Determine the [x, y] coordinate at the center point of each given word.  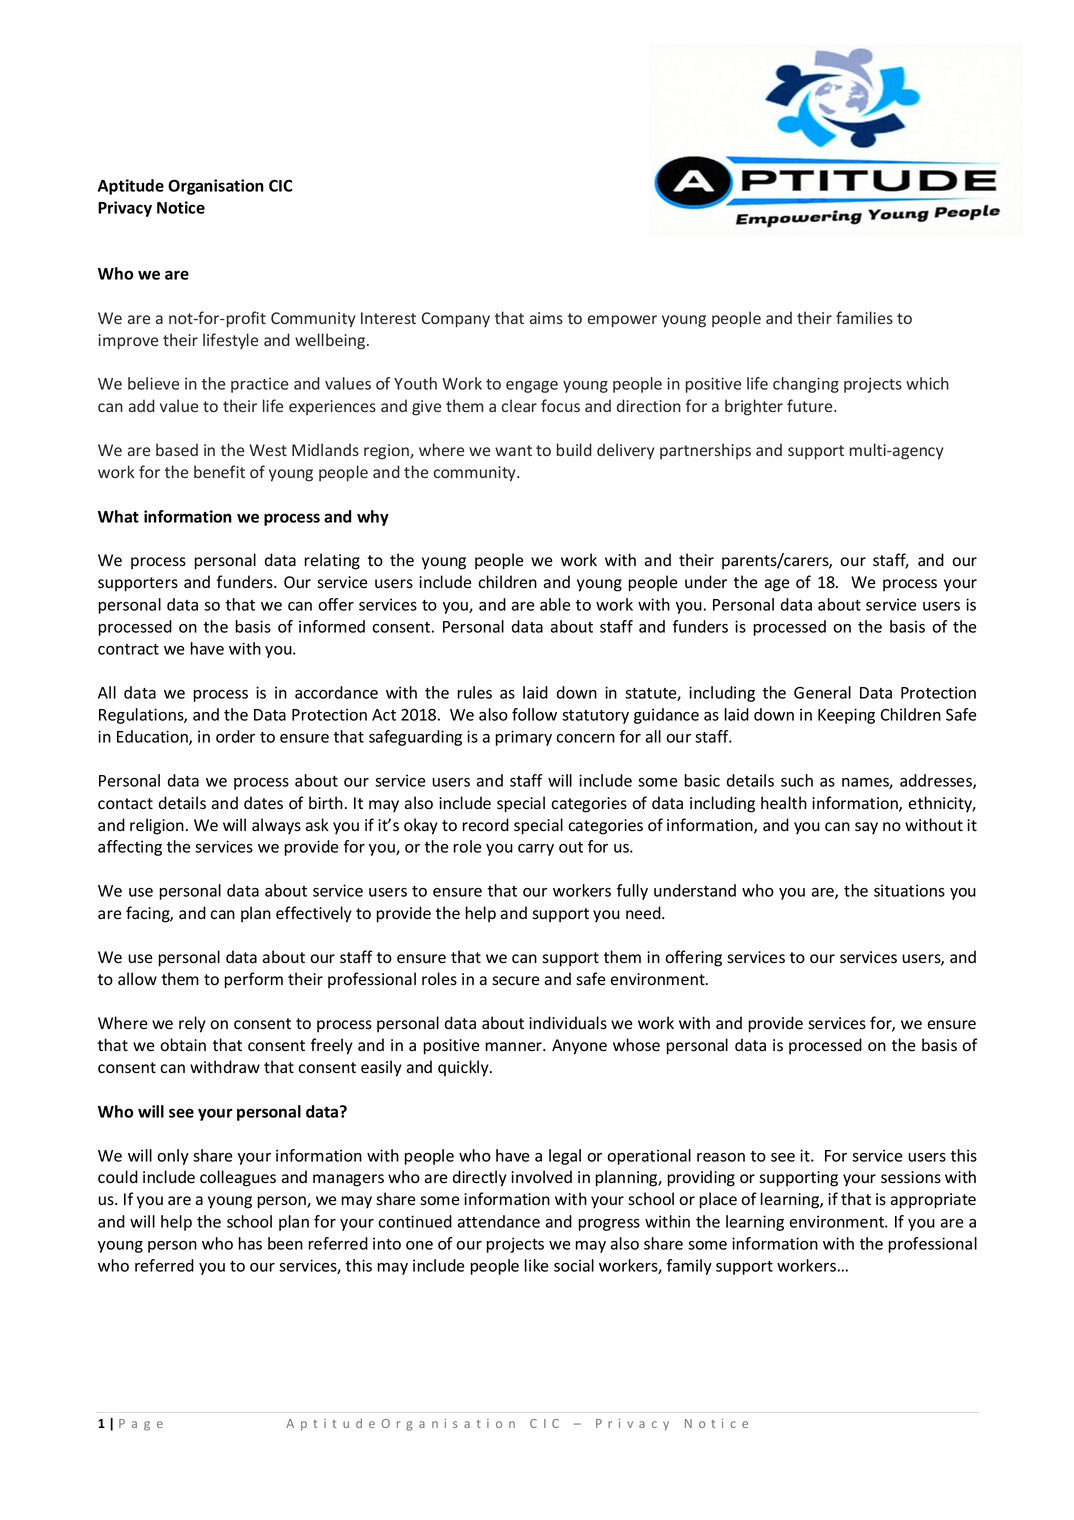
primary [524, 738]
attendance [499, 1221]
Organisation [216, 187]
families [864, 317]
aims [546, 318]
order [235, 736]
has [250, 1243]
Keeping [846, 716]
